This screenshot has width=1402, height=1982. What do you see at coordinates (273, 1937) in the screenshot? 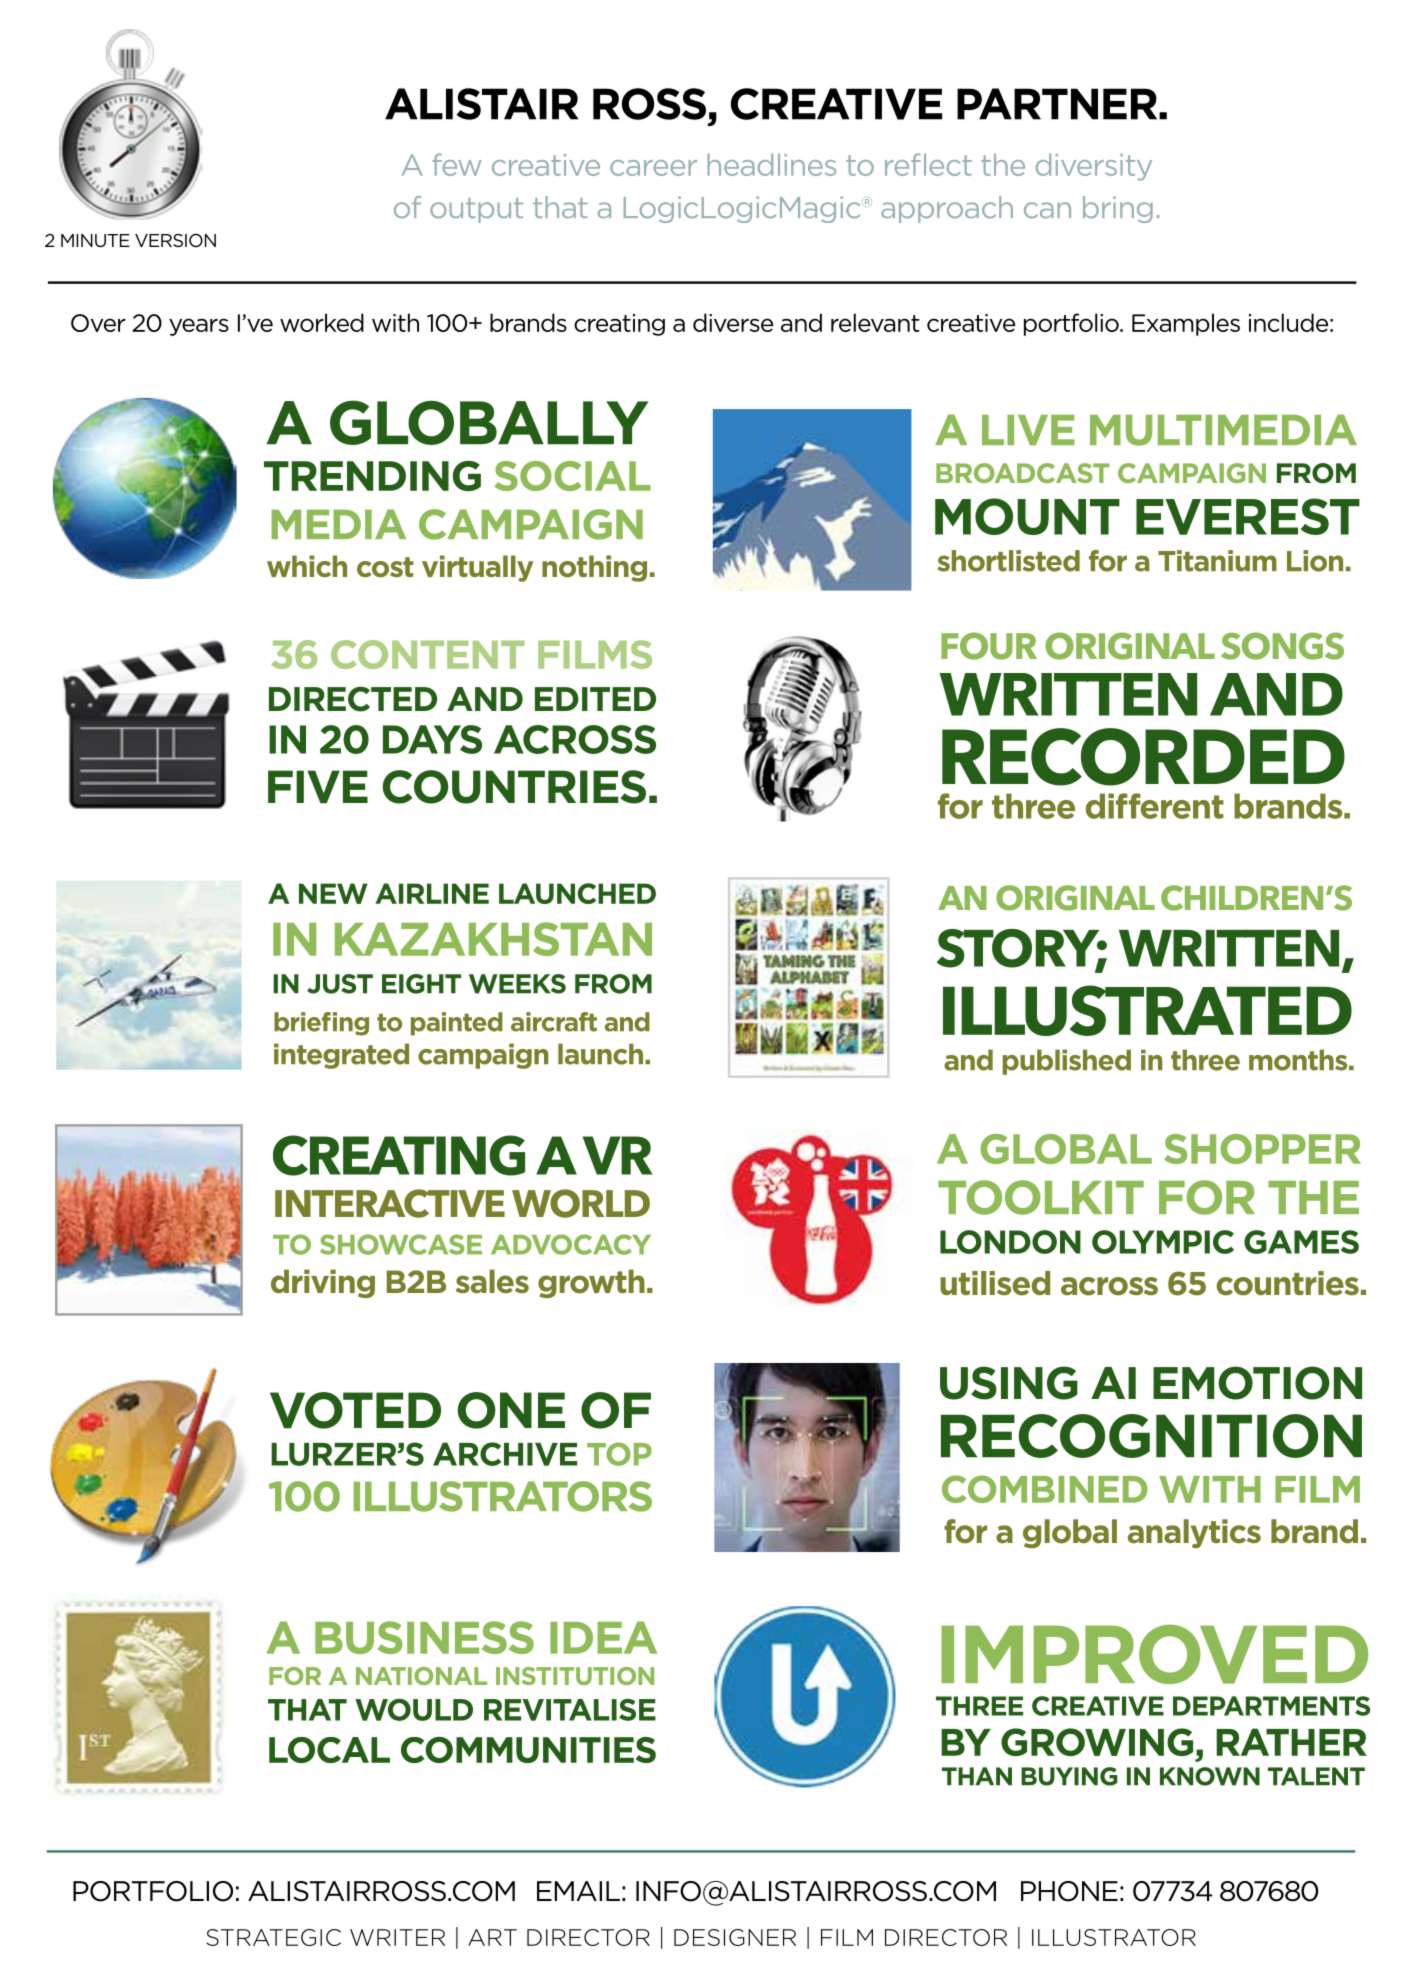
I see `STRATEGIC` at bounding box center [273, 1937].
